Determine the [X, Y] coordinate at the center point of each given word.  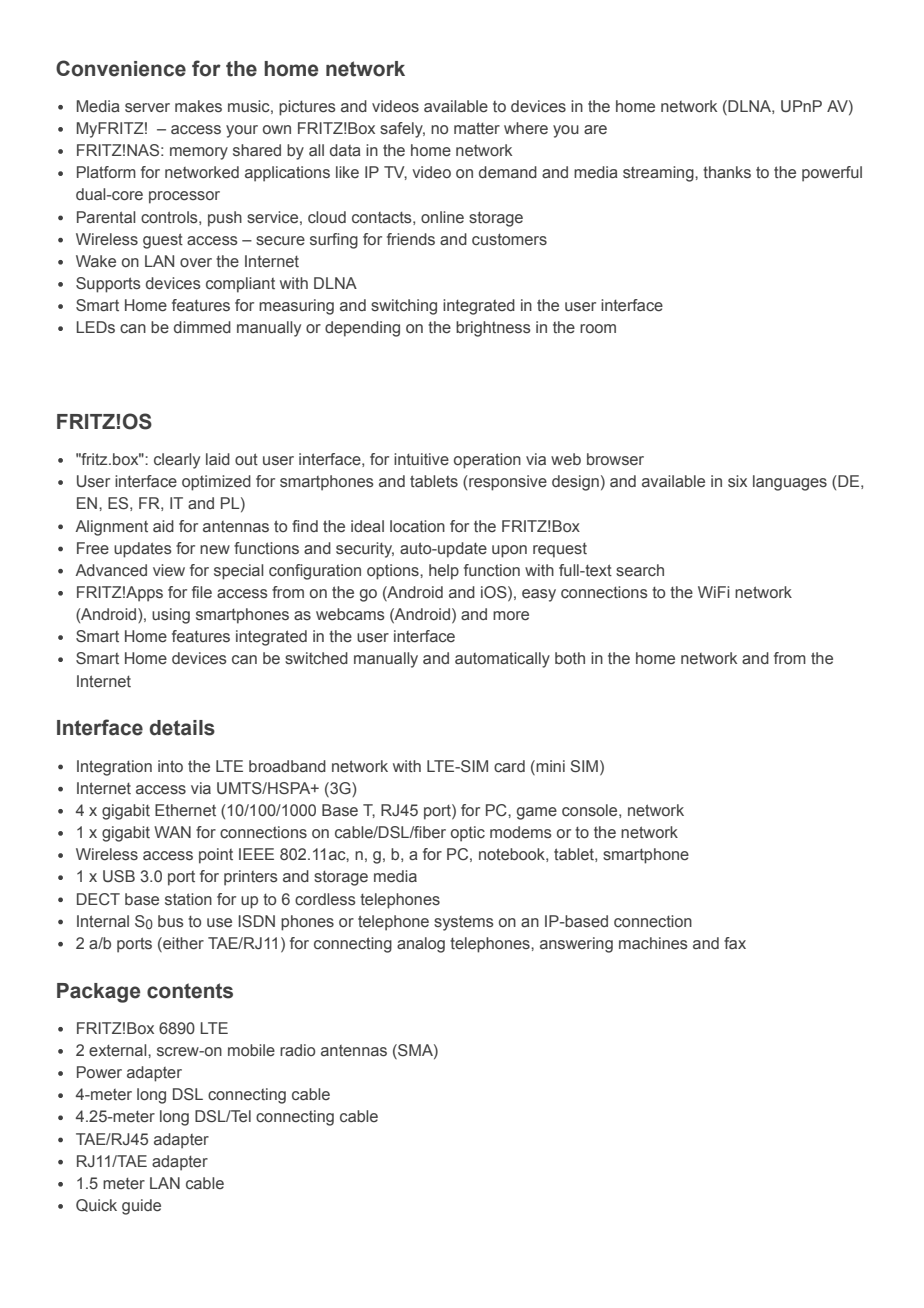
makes [198, 106]
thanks [727, 172]
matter [477, 128]
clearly [177, 461]
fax [735, 943]
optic [468, 834]
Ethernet [185, 810]
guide [141, 1207]
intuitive [421, 459]
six [737, 481]
